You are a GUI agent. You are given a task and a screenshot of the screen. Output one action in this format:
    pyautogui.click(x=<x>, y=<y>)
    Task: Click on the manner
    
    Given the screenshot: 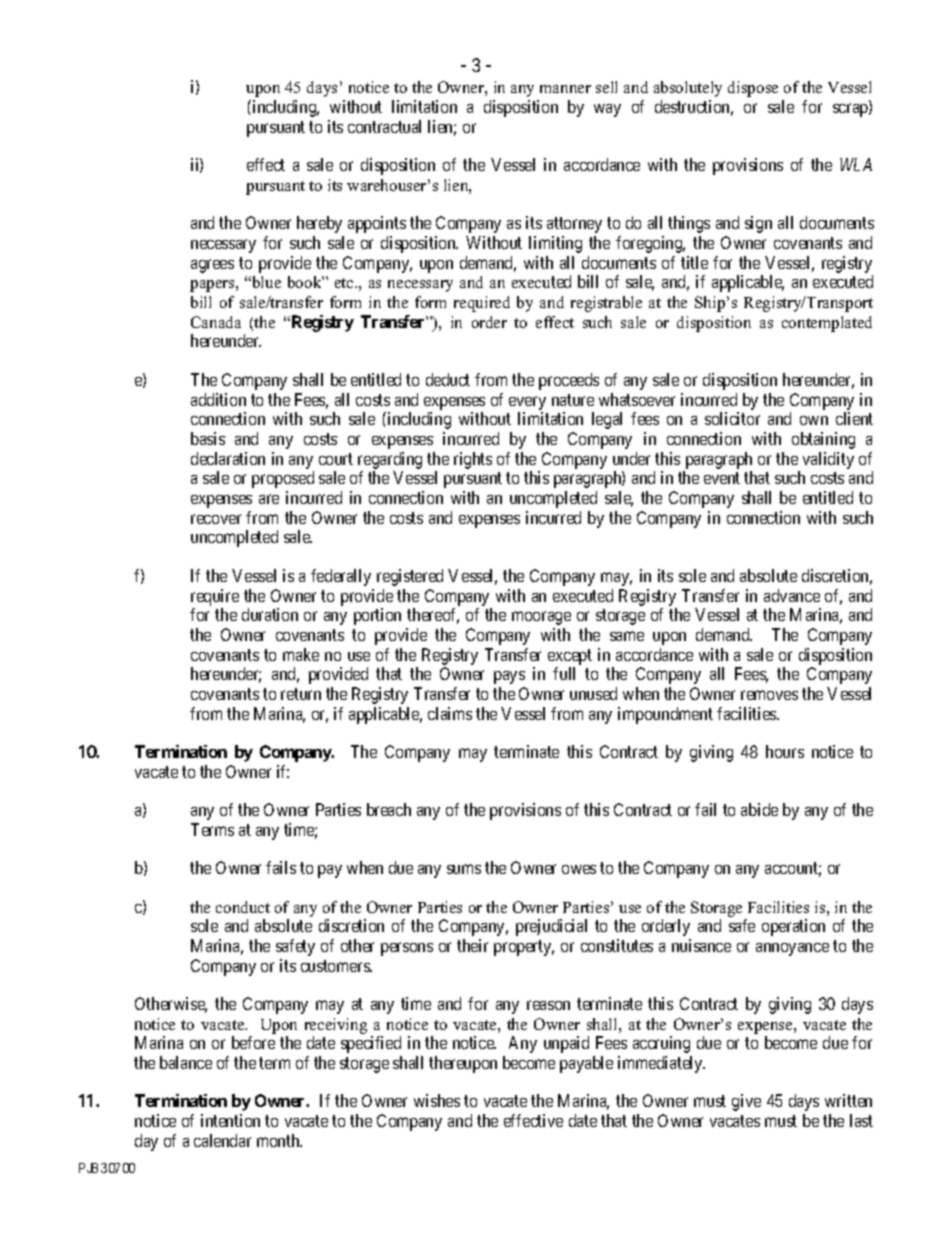 What is the action you would take?
    pyautogui.click(x=565, y=89)
